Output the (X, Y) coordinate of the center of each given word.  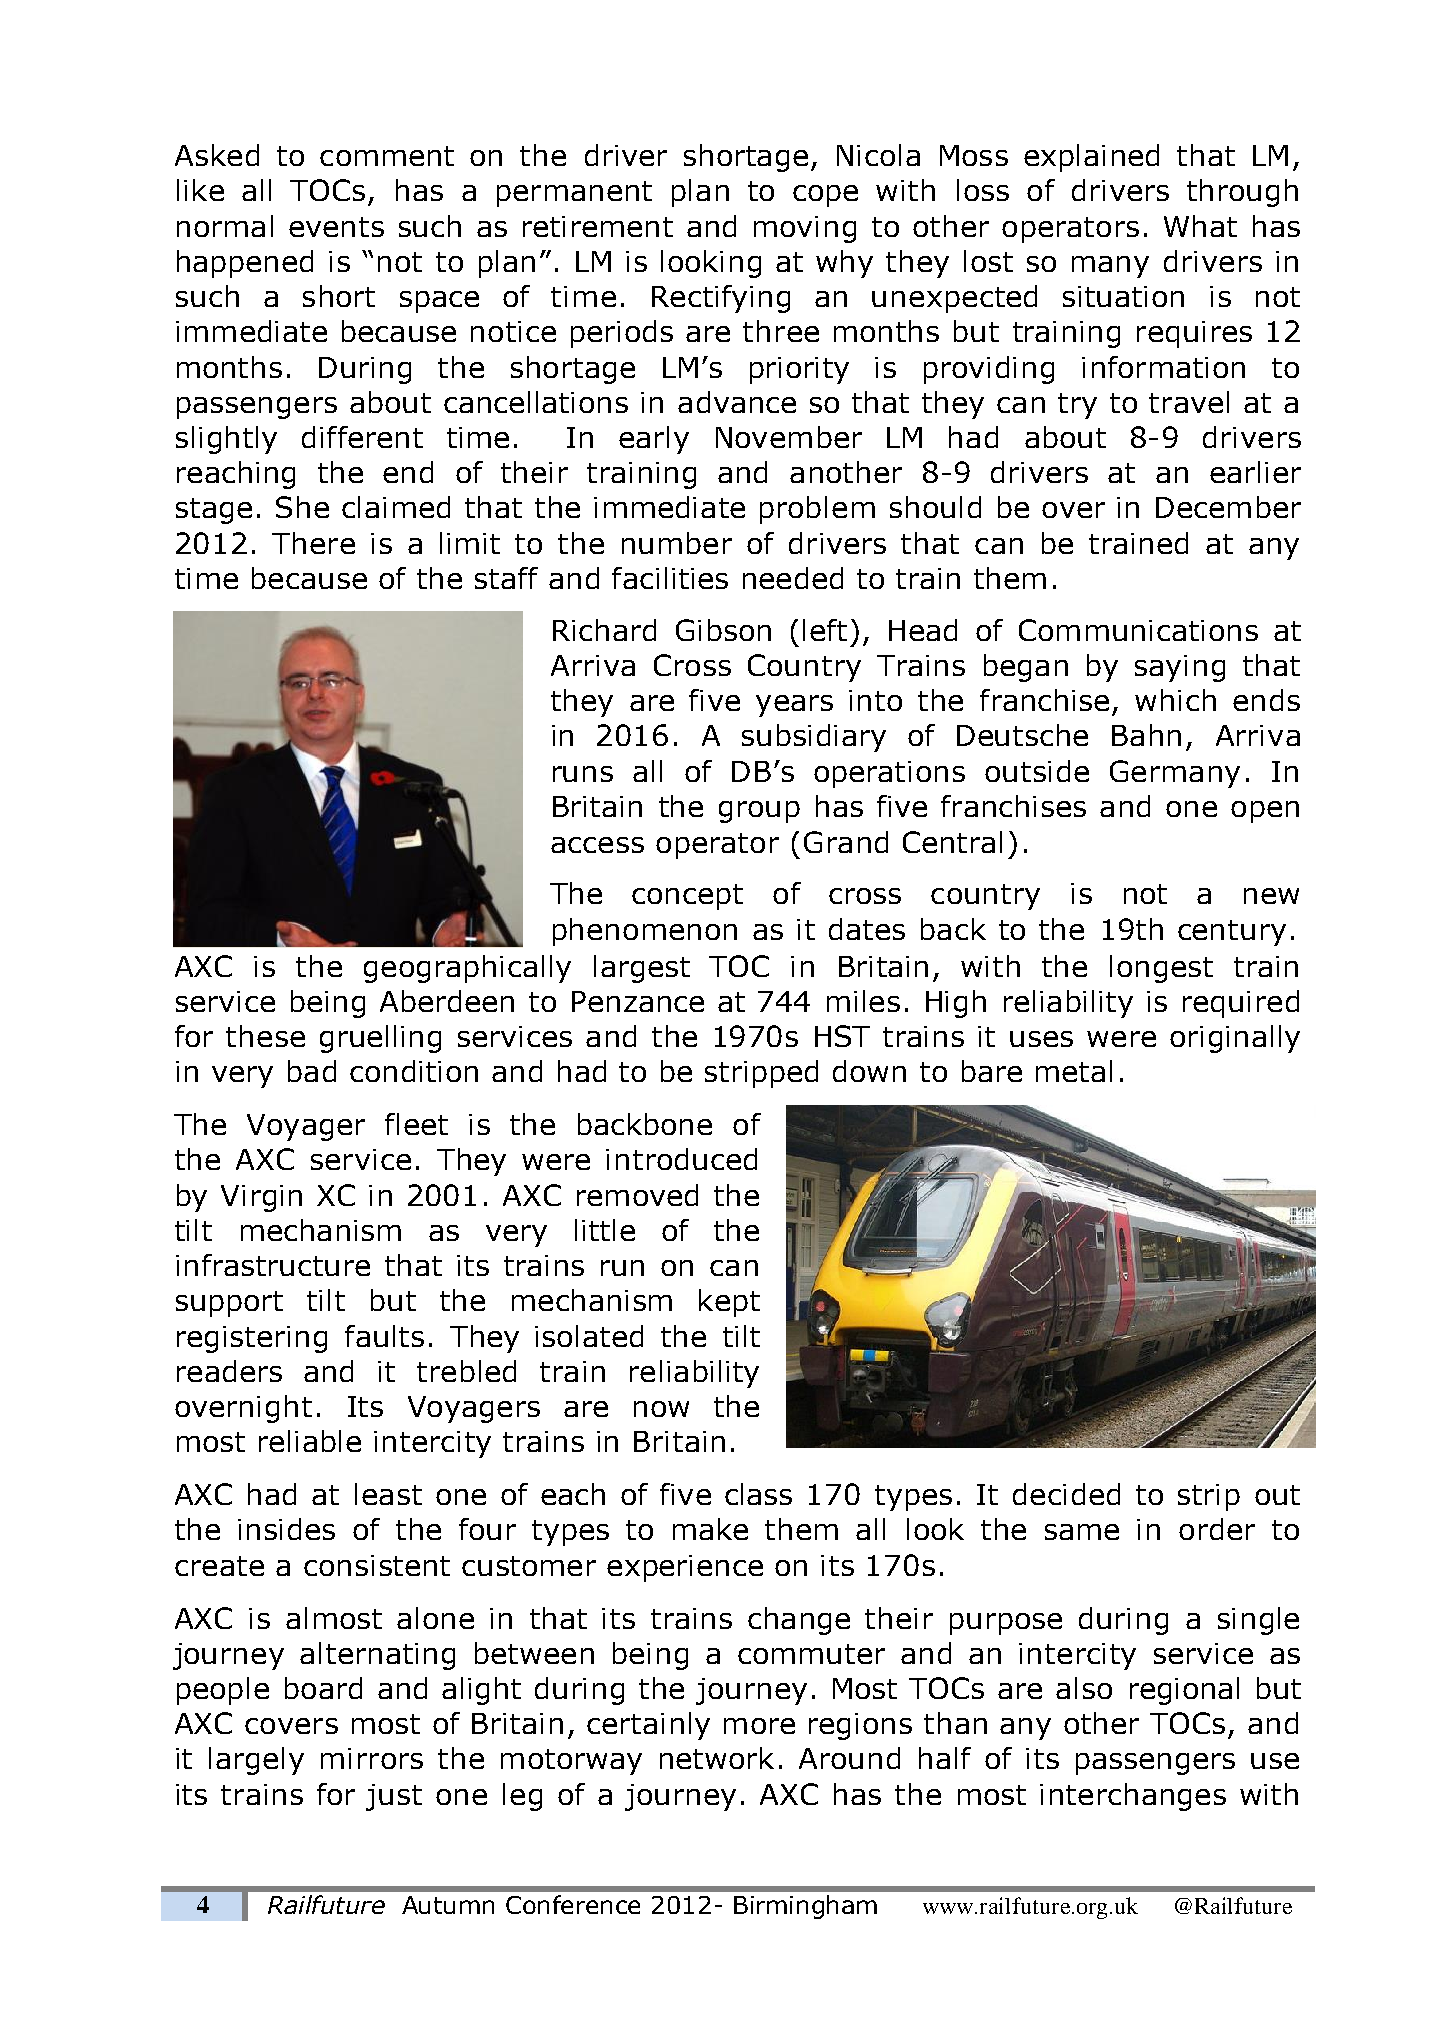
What (1200, 226)
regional (1184, 1691)
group (759, 812)
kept (729, 1303)
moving (805, 229)
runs (583, 774)
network (717, 1758)
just (394, 1797)
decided (1066, 1494)
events (336, 227)
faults (384, 1336)
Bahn (1146, 735)
